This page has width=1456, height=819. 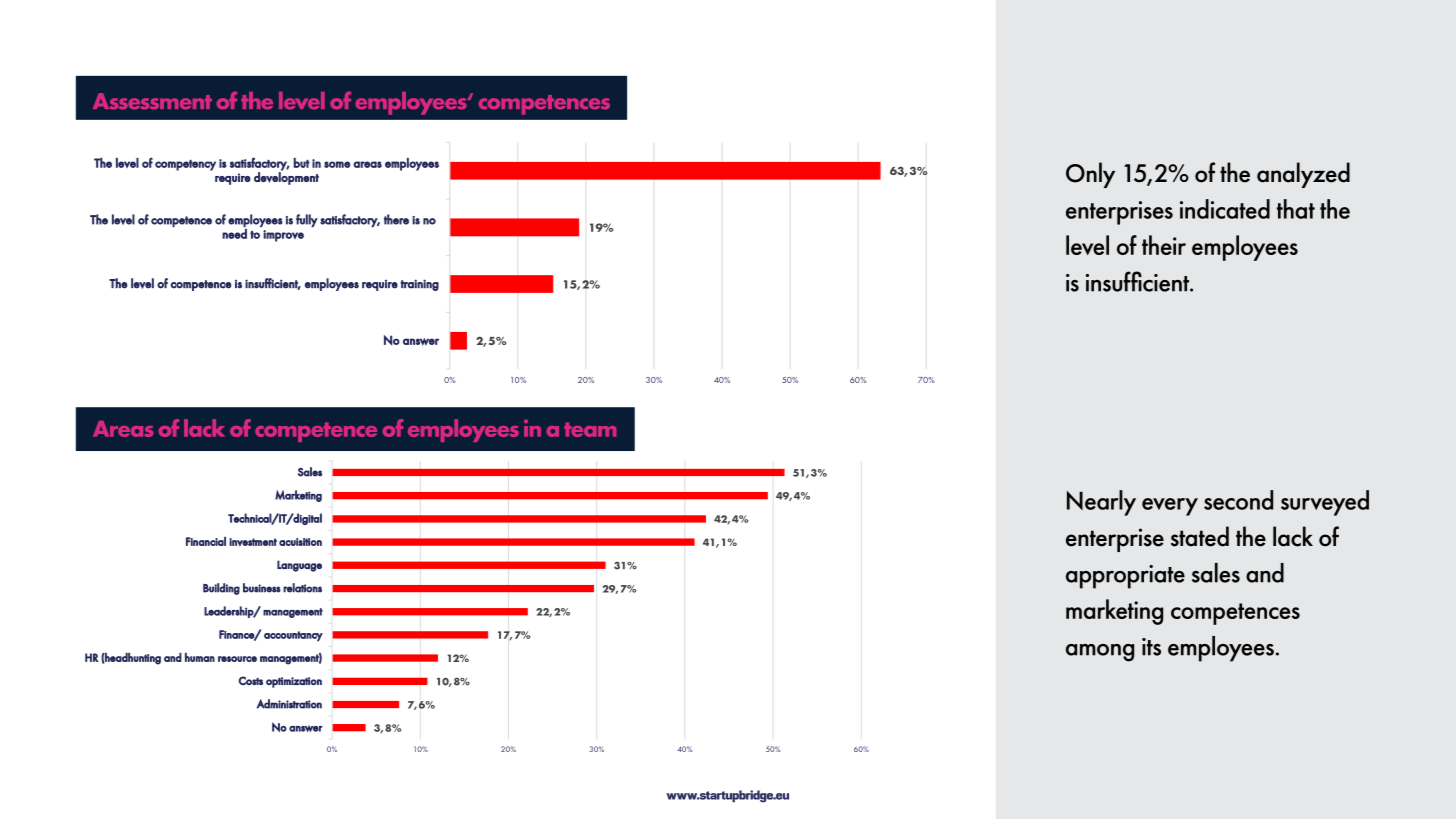 I want to click on Only, so click(x=1090, y=175).
